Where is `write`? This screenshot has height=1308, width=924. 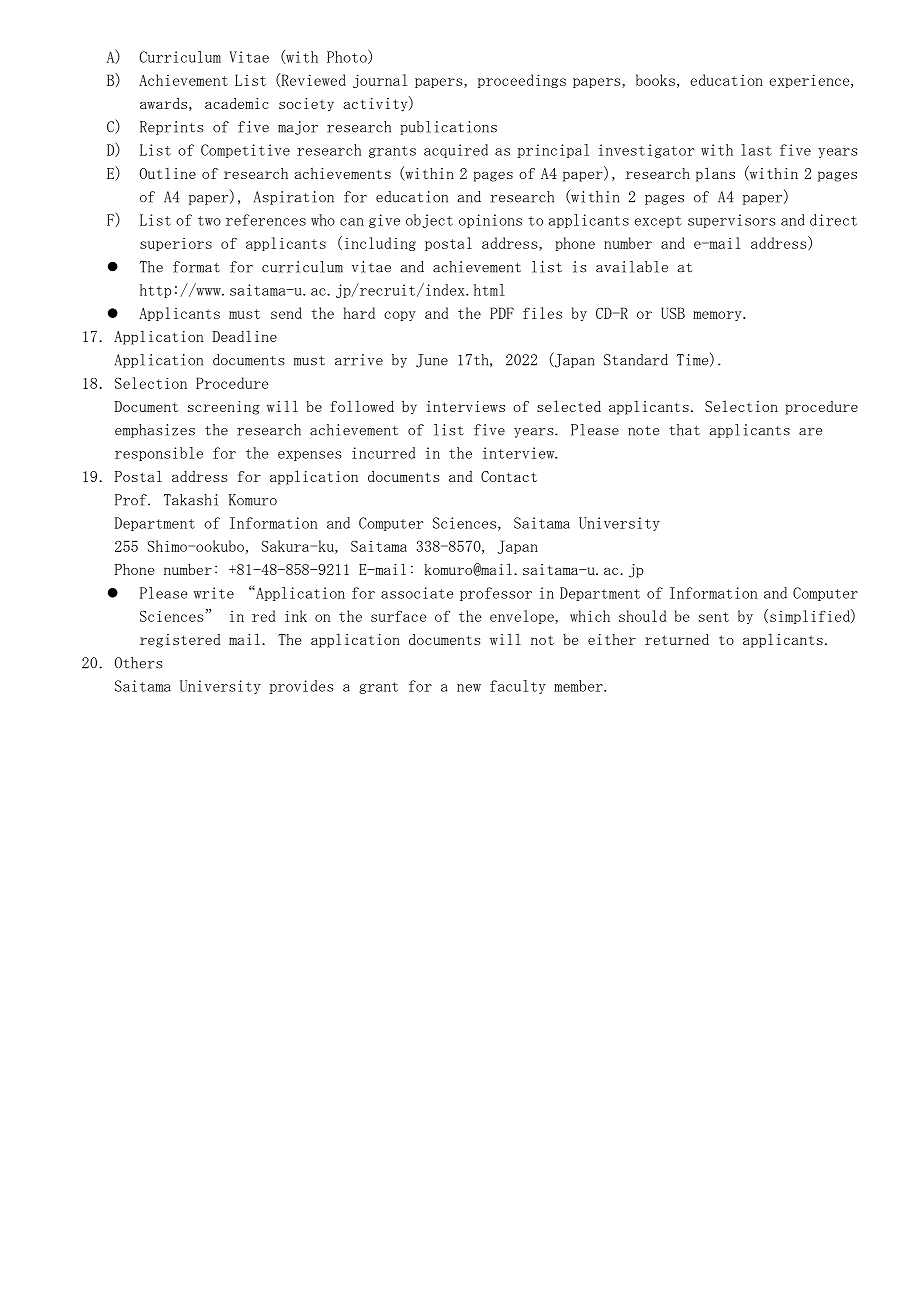
write is located at coordinates (214, 593).
